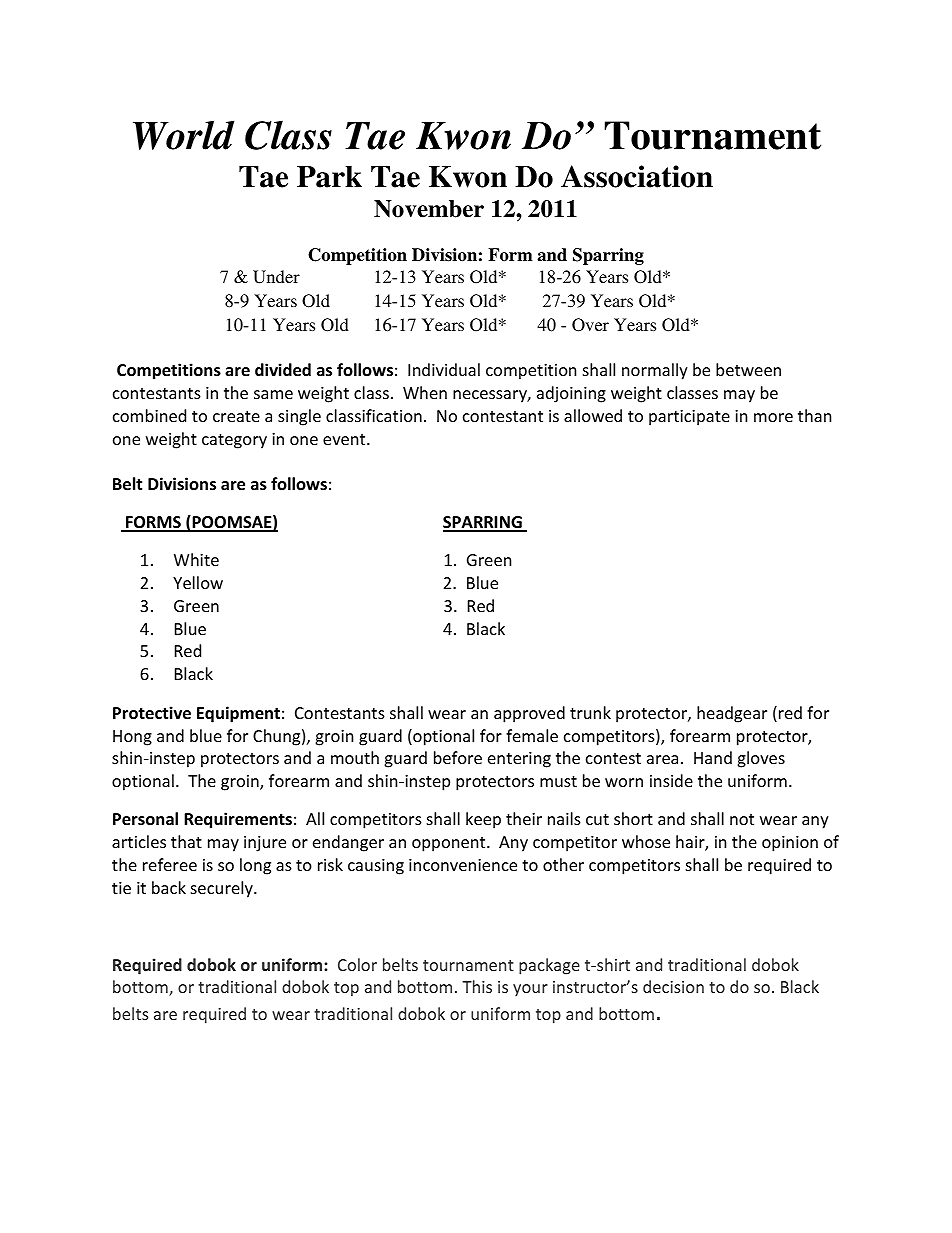 The width and height of the screenshot is (952, 1233). What do you see at coordinates (529, 714) in the screenshot?
I see `approved` at bounding box center [529, 714].
